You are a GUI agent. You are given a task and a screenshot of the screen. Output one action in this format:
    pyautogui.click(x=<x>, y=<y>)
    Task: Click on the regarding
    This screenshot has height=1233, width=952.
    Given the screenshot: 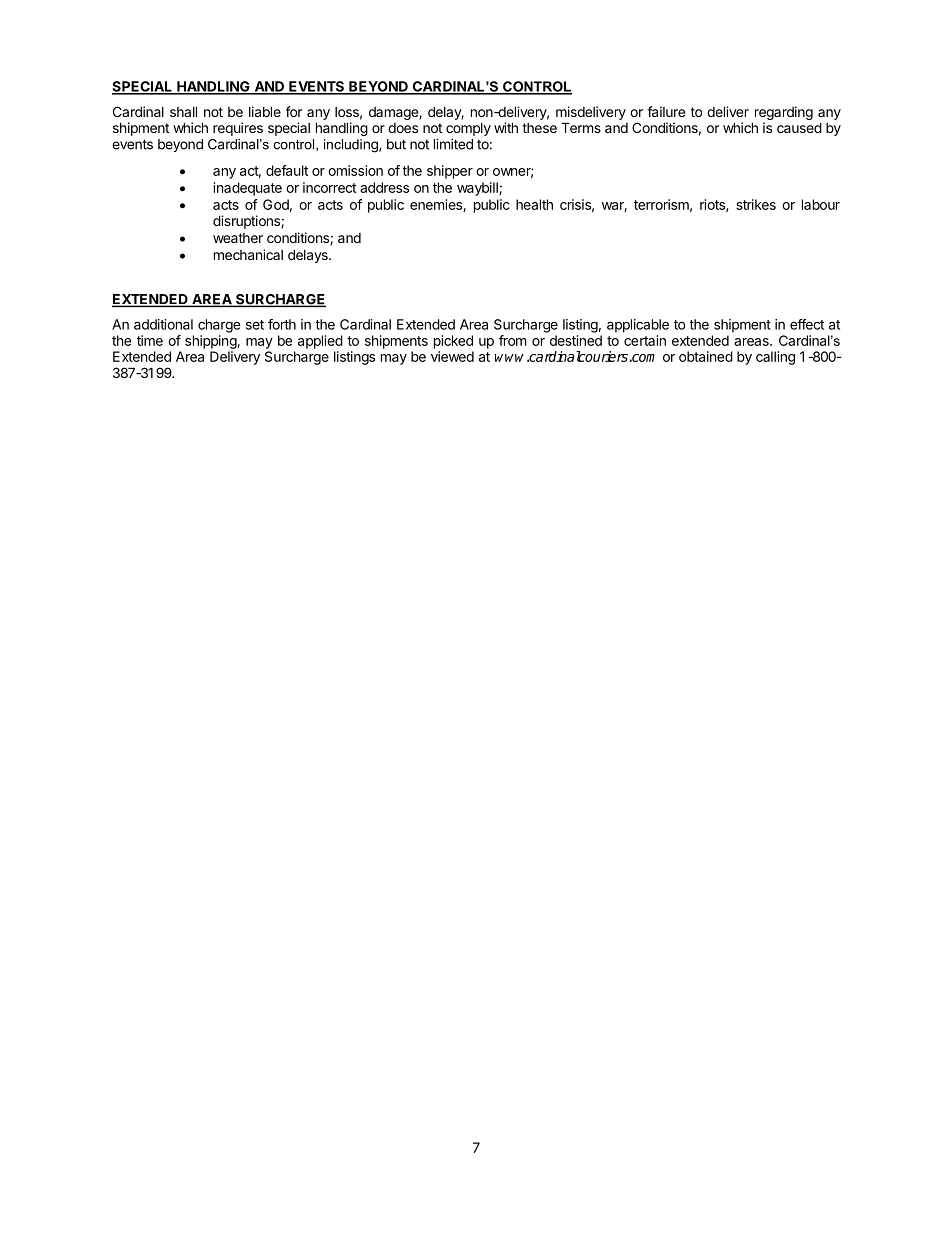 What is the action you would take?
    pyautogui.click(x=784, y=113)
